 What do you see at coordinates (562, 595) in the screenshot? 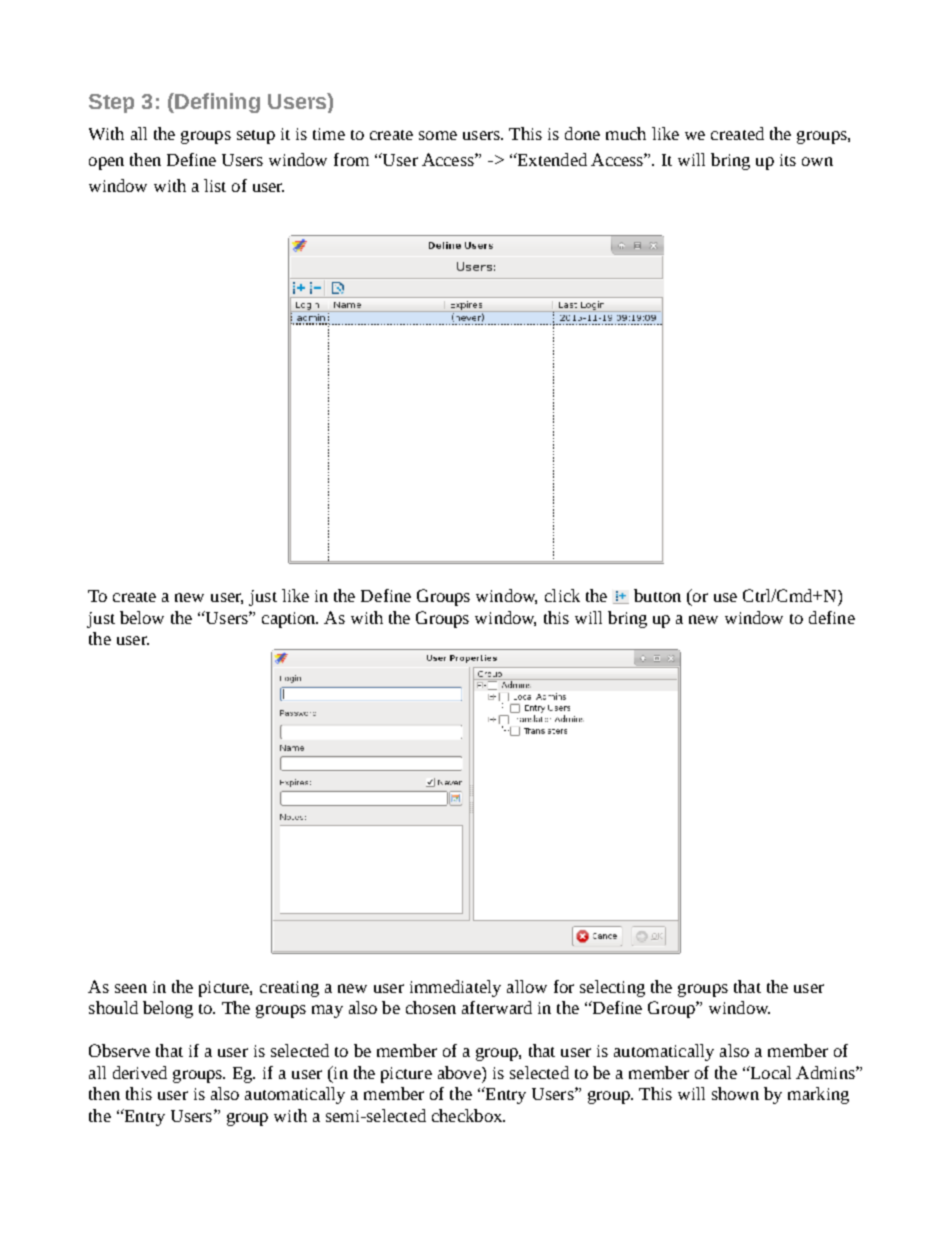
I see `click` at bounding box center [562, 595].
